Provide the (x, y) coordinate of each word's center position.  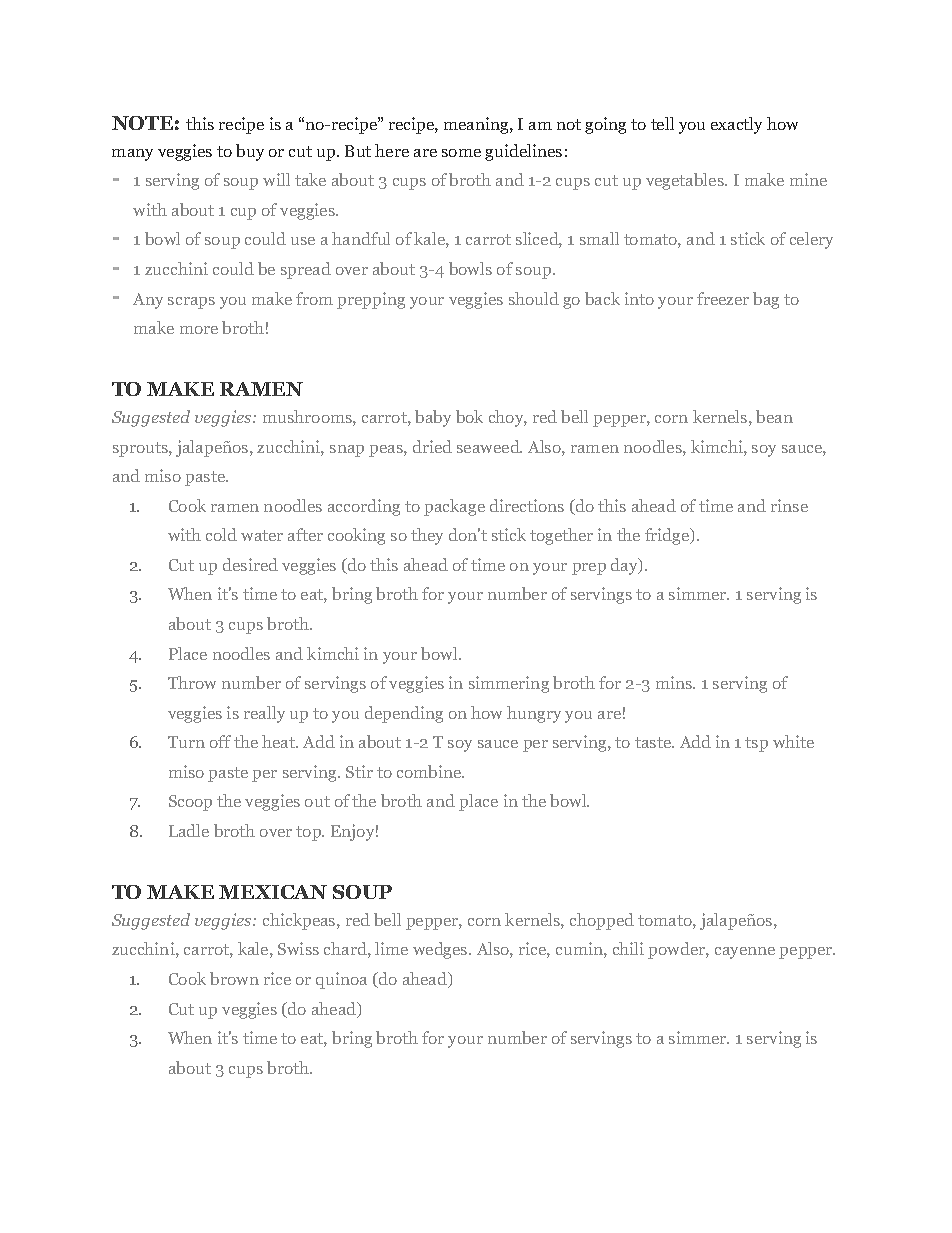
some (461, 153)
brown (234, 978)
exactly (736, 125)
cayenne (745, 953)
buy (250, 152)
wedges (441, 950)
